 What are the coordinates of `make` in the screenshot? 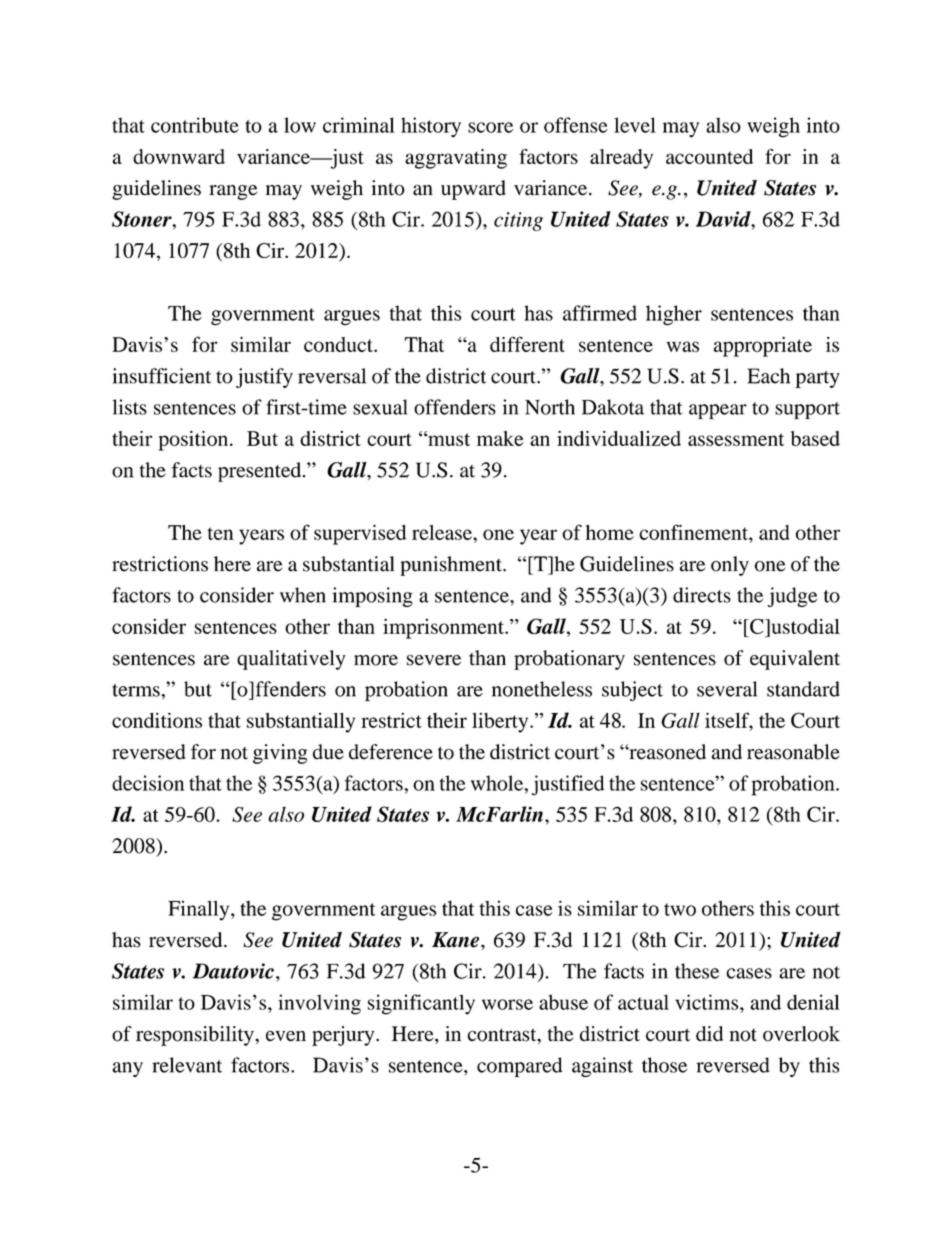 It's located at (500, 438).
